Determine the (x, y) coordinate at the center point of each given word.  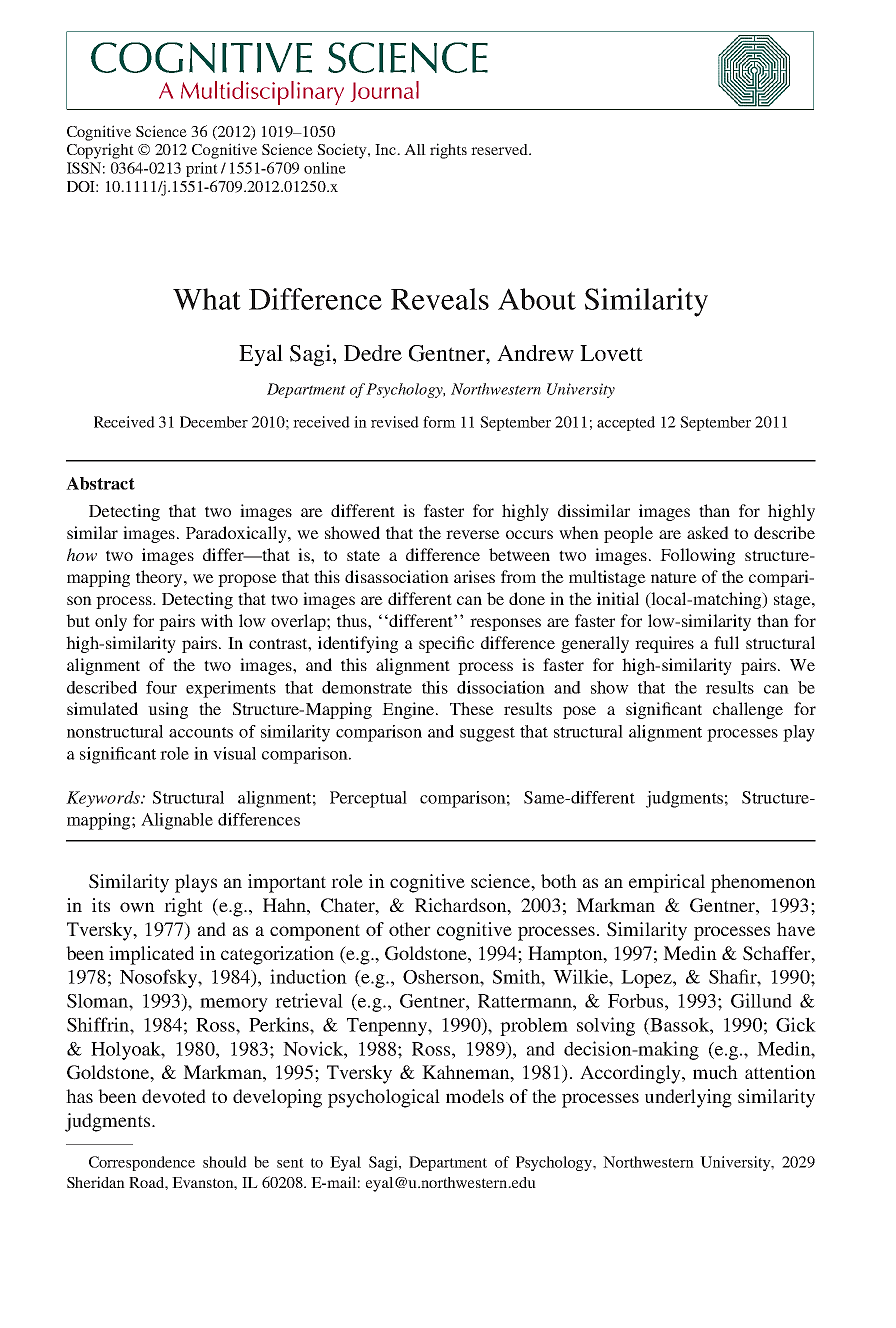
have (796, 929)
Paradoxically (237, 534)
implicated (151, 955)
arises (474, 576)
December (214, 422)
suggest (487, 734)
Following (697, 556)
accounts (201, 732)
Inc (387, 149)
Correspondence (142, 1163)
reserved (501, 149)
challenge (748, 710)
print (202, 169)
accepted (626, 423)
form (439, 422)
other (410, 929)
